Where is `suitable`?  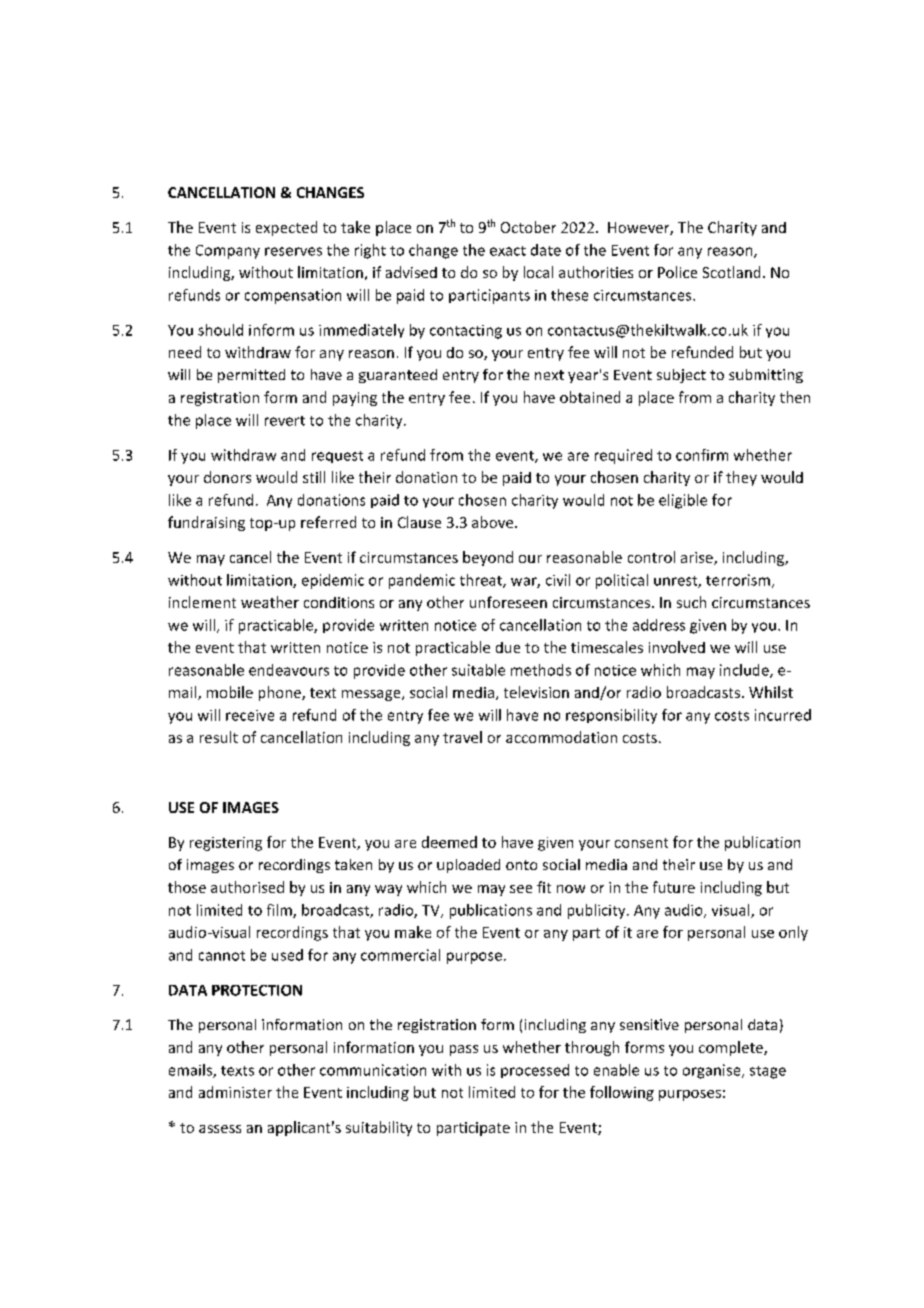
suitable is located at coordinates (478, 670).
